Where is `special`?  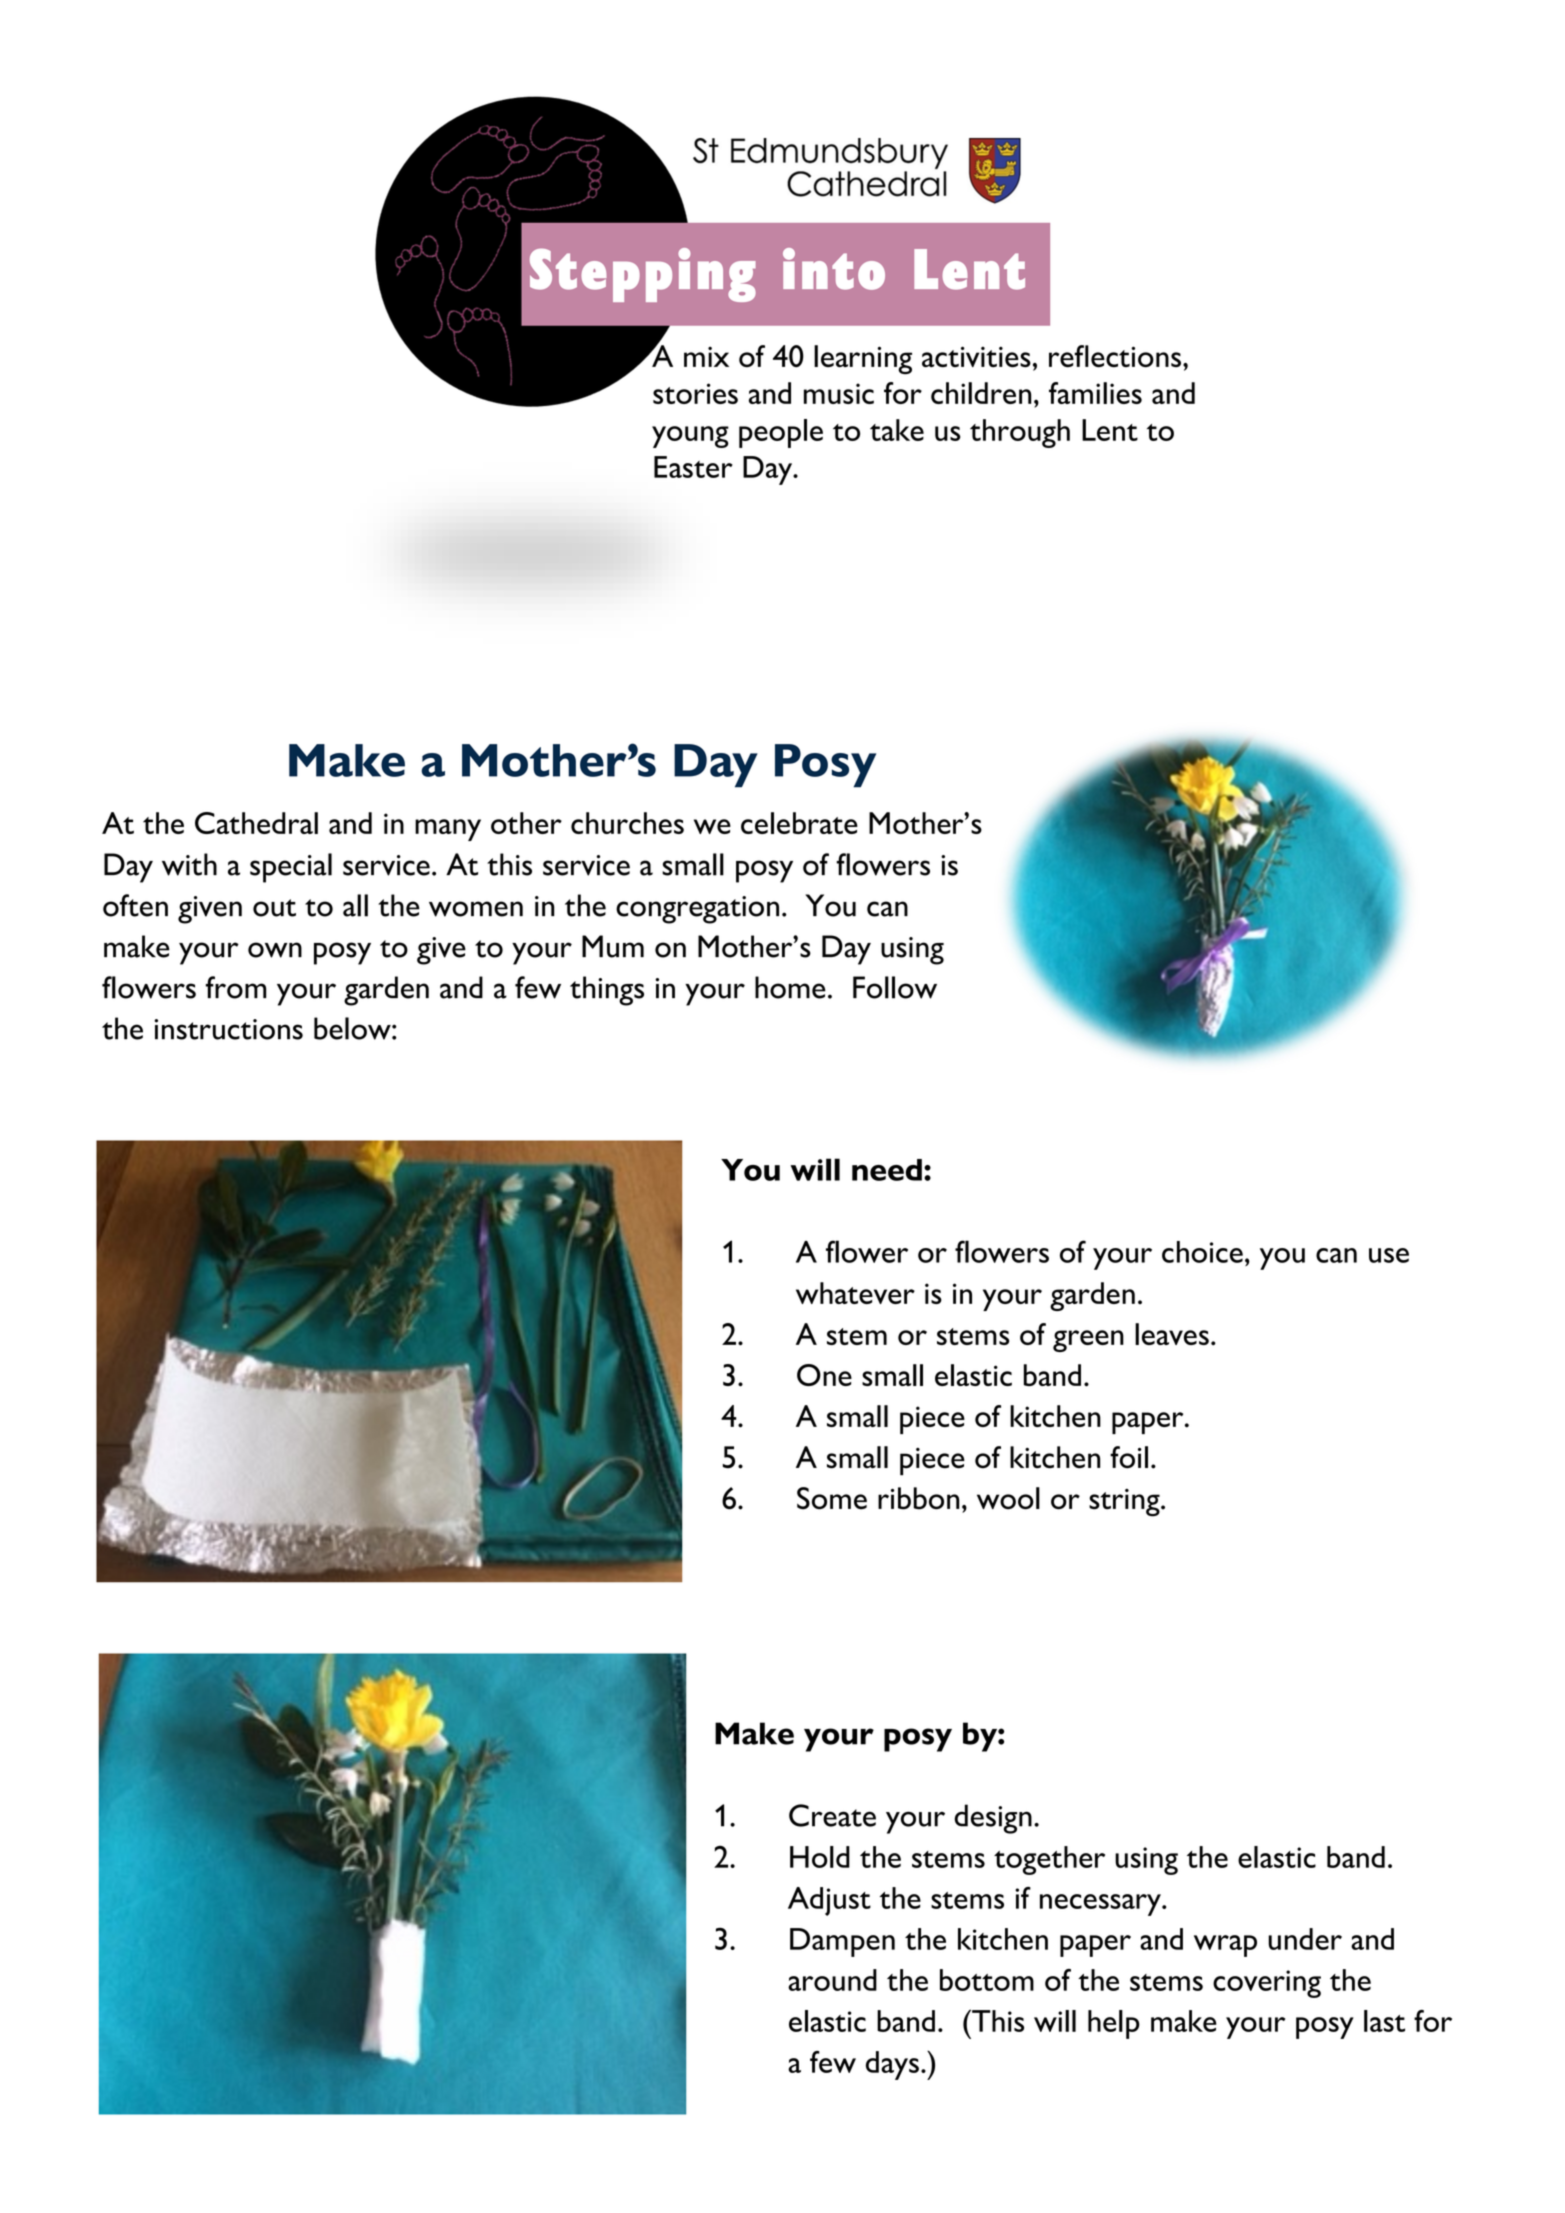 special is located at coordinates (291, 868).
